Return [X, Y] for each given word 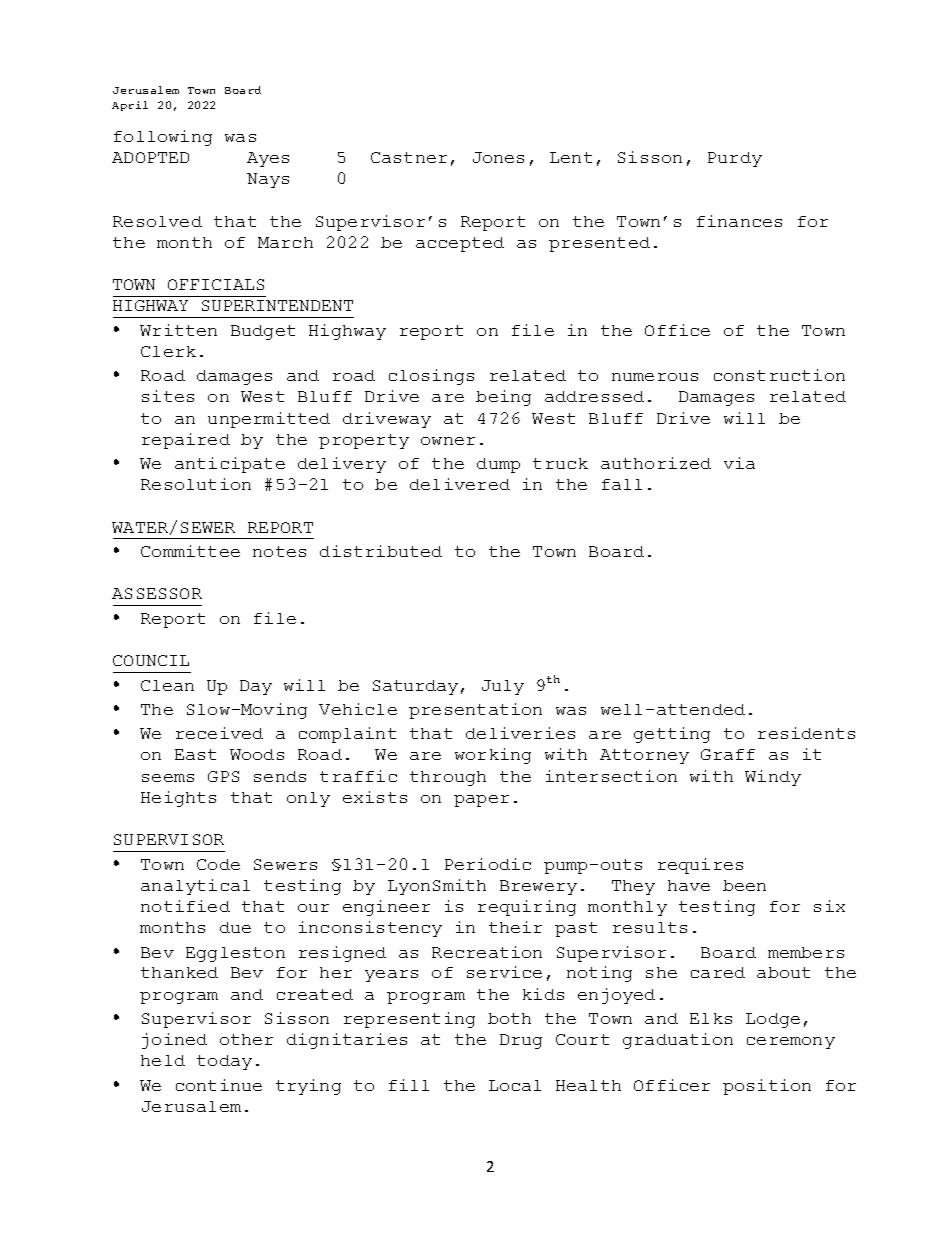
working [493, 756]
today [224, 1062]
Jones [498, 157]
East [195, 754]
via [739, 463]
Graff [728, 754]
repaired [186, 441]
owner [448, 441]
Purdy [735, 159]
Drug [521, 1041]
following [163, 138]
